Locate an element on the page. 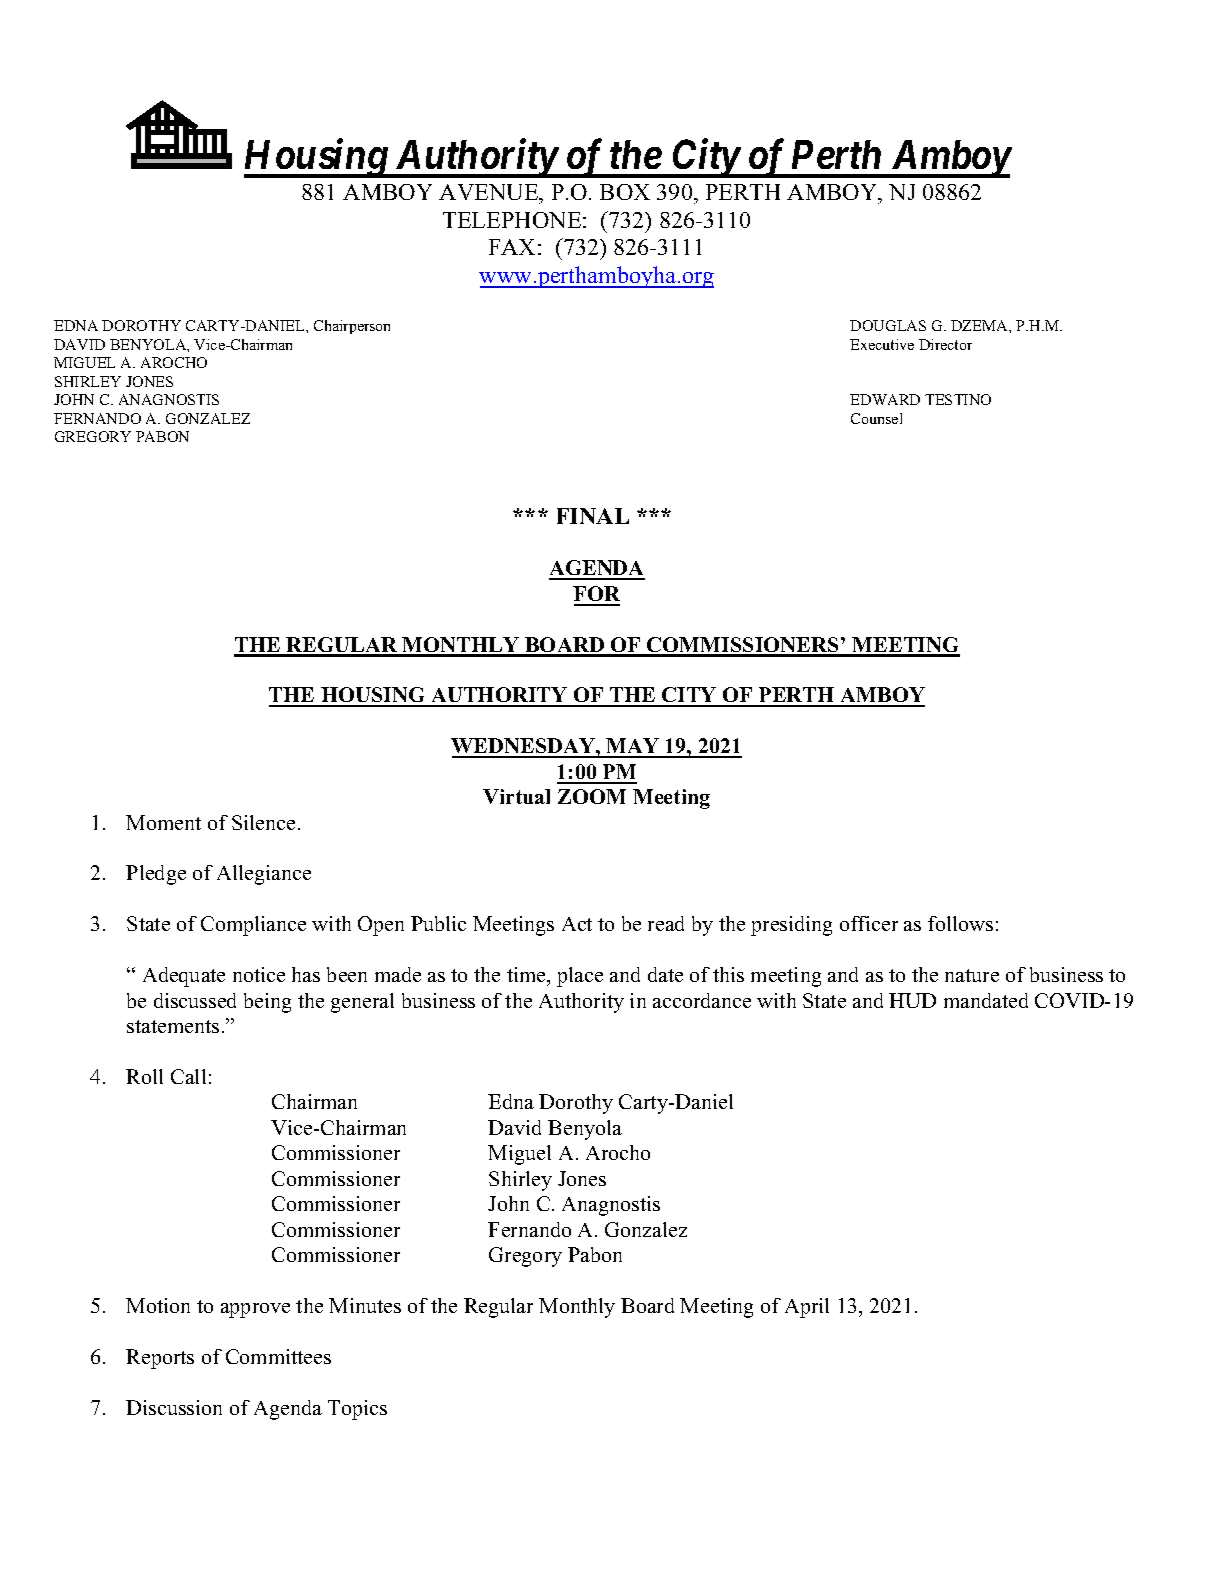  Silence is located at coordinates (263, 822).
